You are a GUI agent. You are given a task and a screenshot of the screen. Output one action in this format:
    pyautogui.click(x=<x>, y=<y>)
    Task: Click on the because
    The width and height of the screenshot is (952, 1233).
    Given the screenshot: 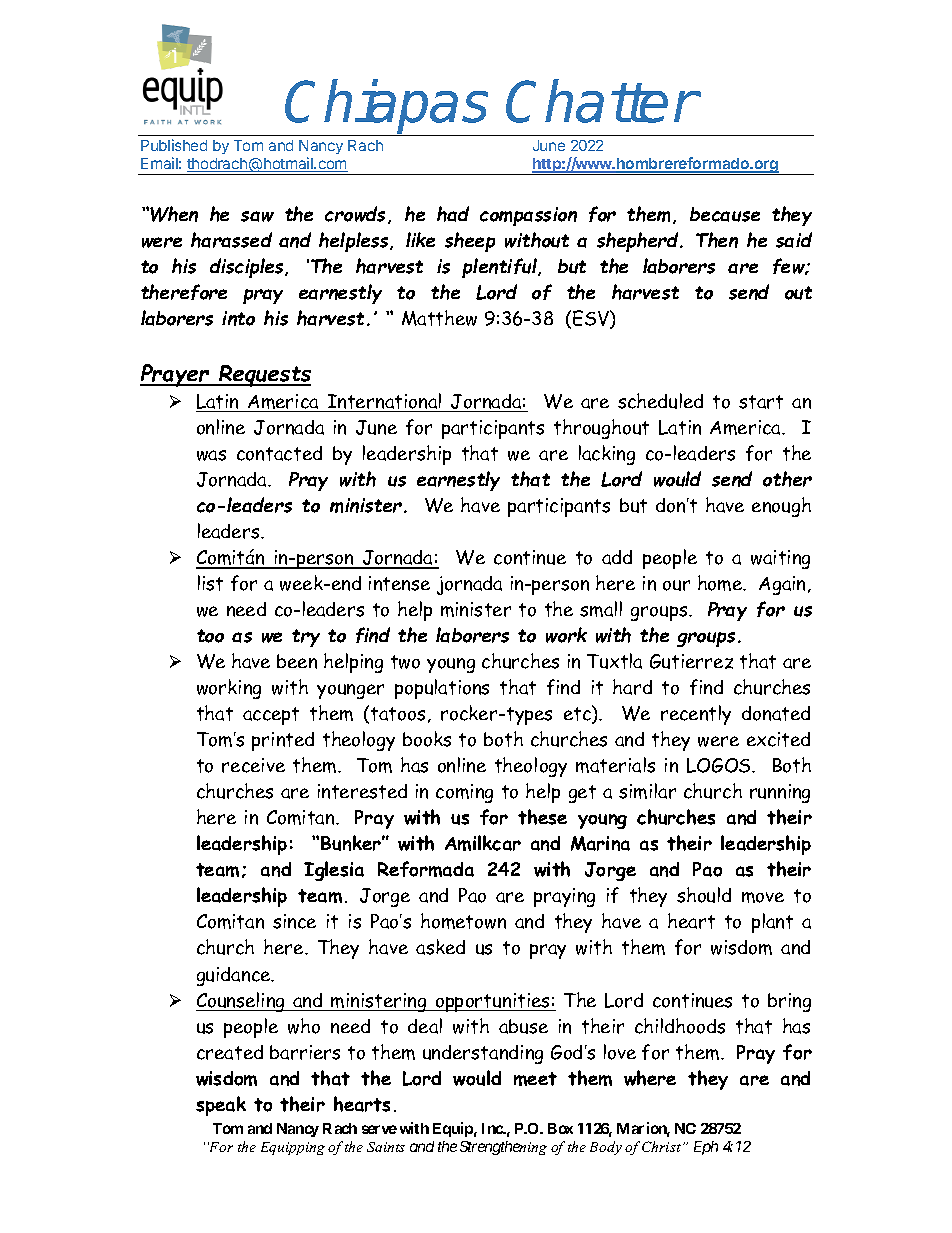 What is the action you would take?
    pyautogui.click(x=725, y=214)
